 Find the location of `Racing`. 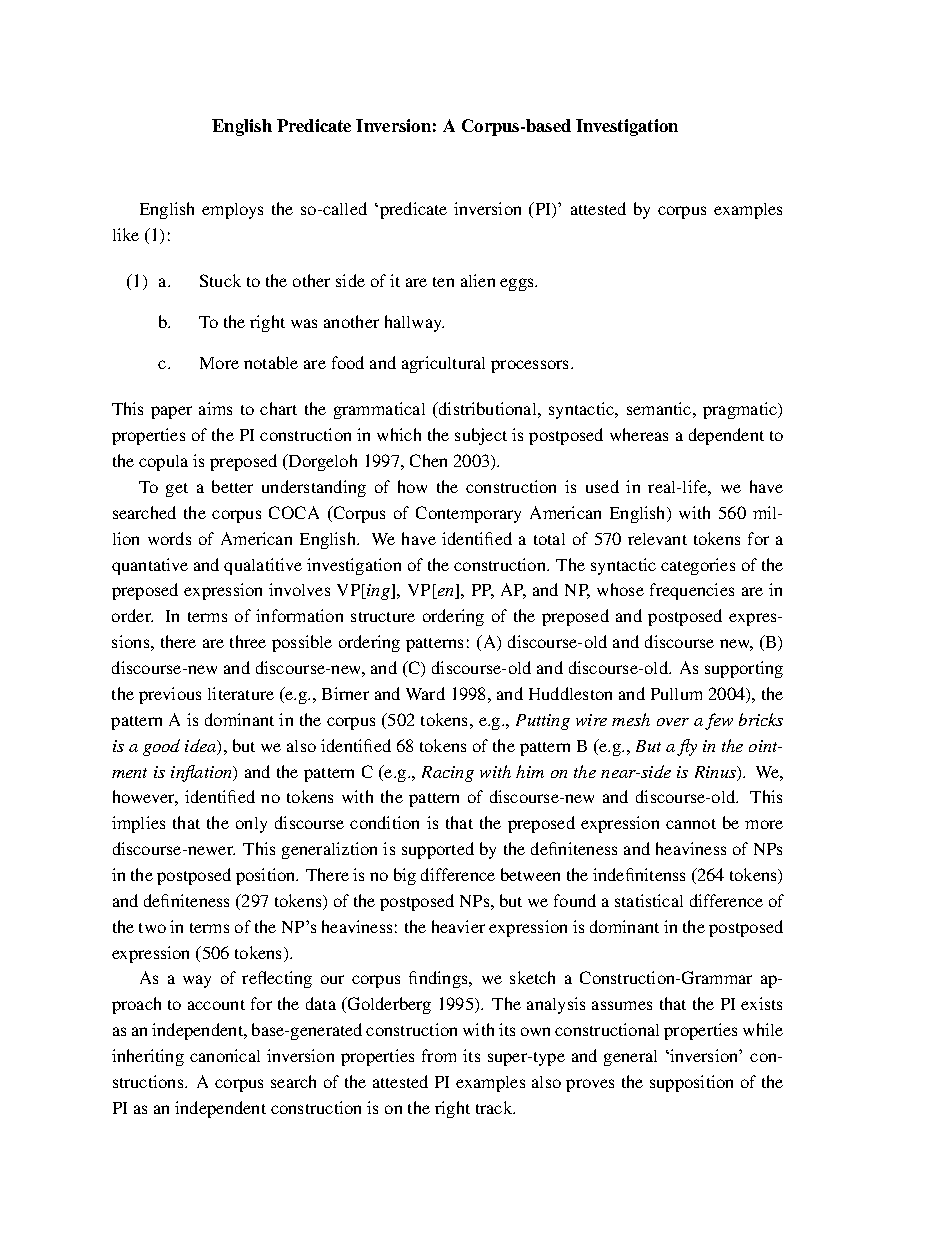

Racing is located at coordinates (448, 774).
